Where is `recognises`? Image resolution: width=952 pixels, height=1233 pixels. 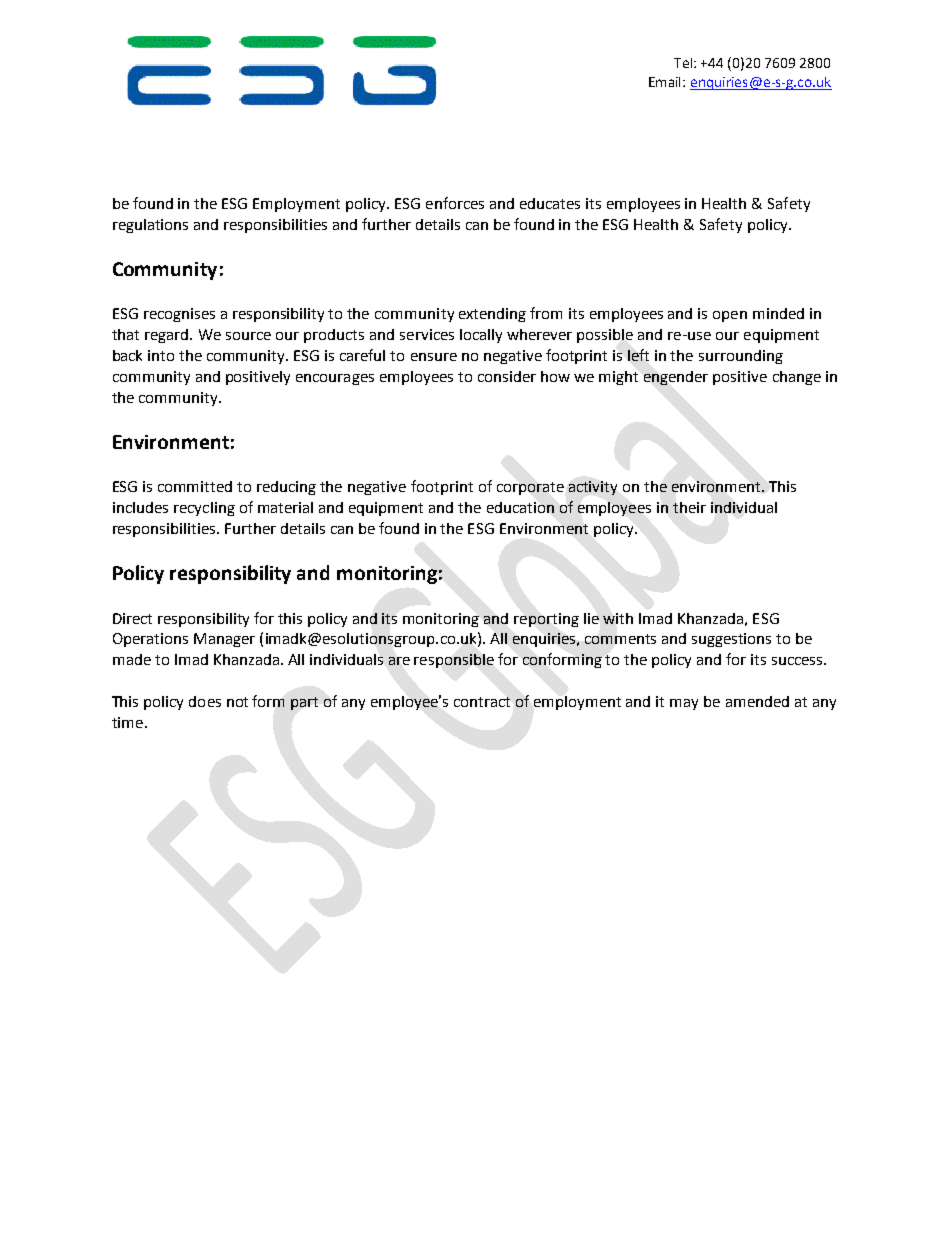 recognises is located at coordinates (179, 315).
